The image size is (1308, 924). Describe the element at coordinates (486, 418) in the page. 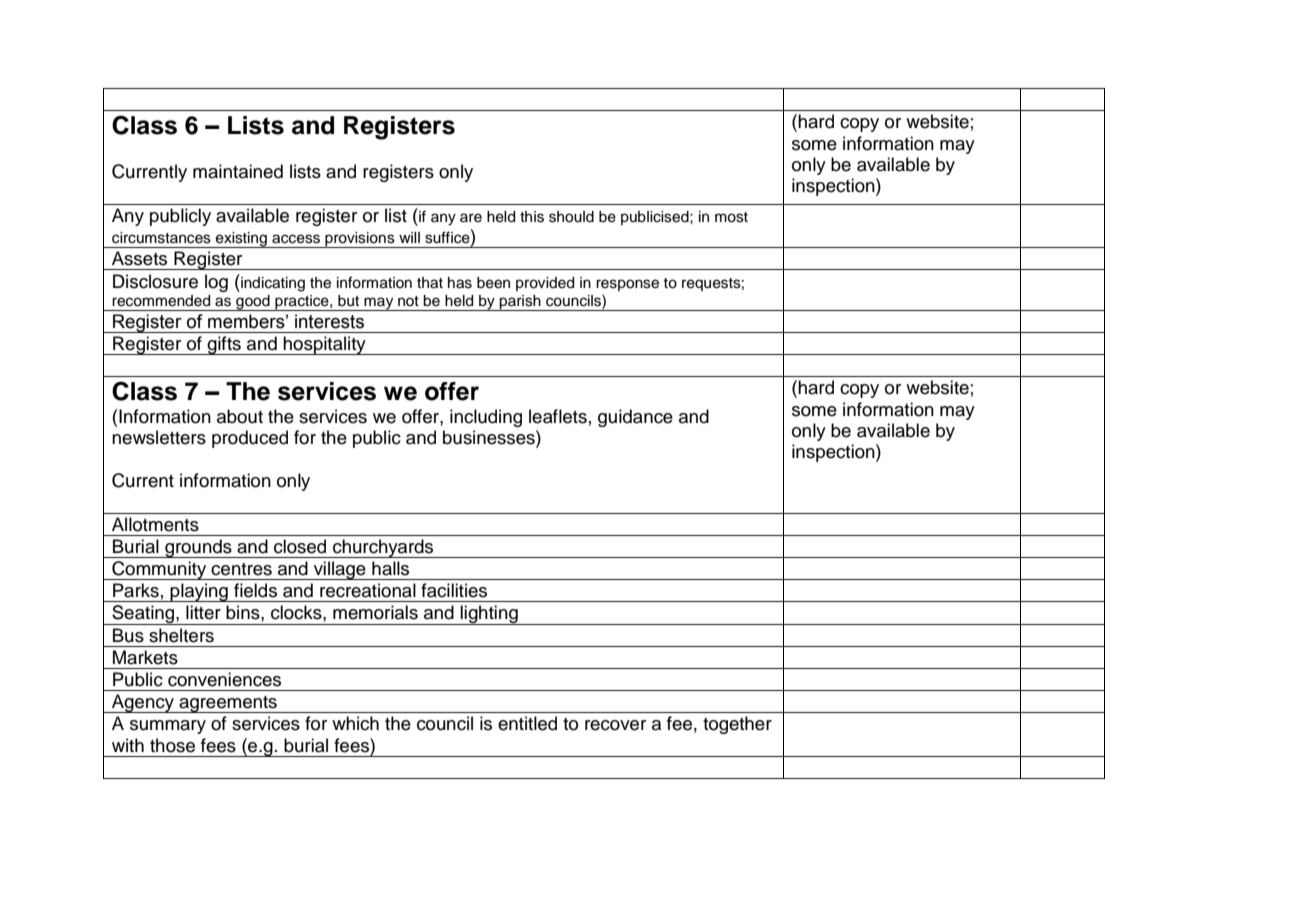

I see `including` at that location.
